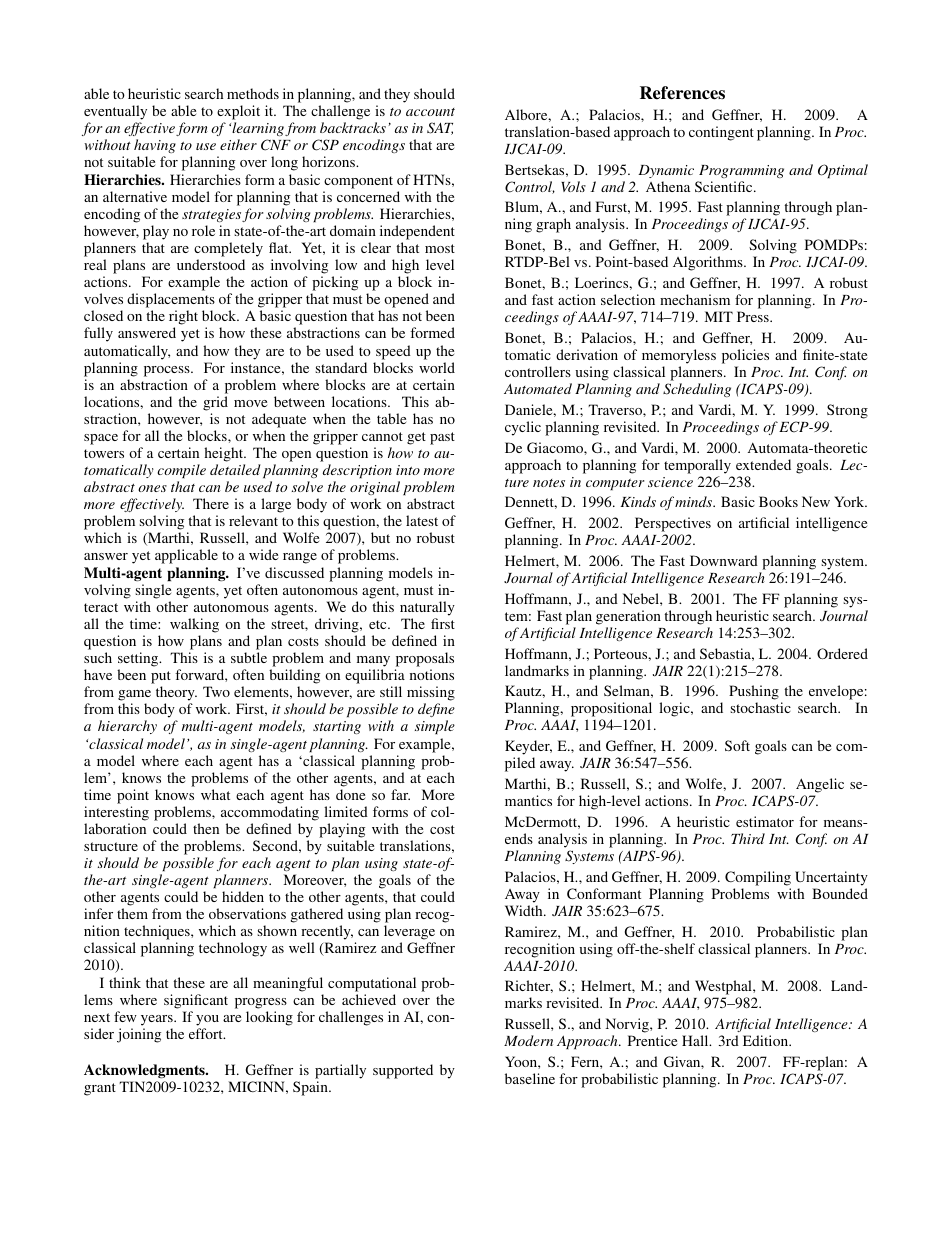  Describe the element at coordinates (525, 910) in the document. I see `Width` at that location.
